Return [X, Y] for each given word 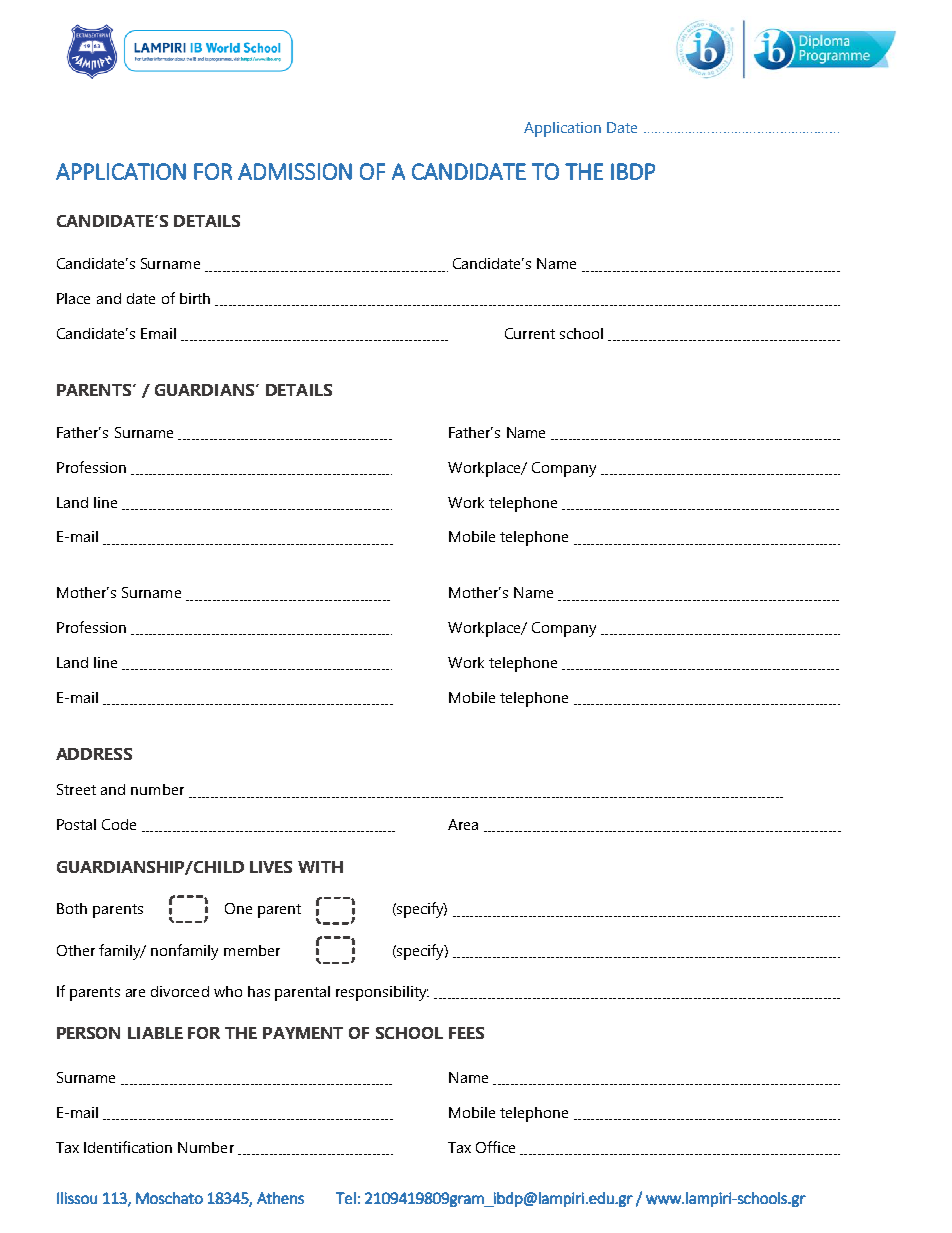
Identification [128, 1147]
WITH [320, 867]
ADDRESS [94, 754]
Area [463, 824]
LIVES [271, 867]
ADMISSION [295, 171]
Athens [280, 1198]
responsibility [382, 993]
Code [119, 824]
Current [530, 333]
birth [195, 298]
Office [495, 1147]
